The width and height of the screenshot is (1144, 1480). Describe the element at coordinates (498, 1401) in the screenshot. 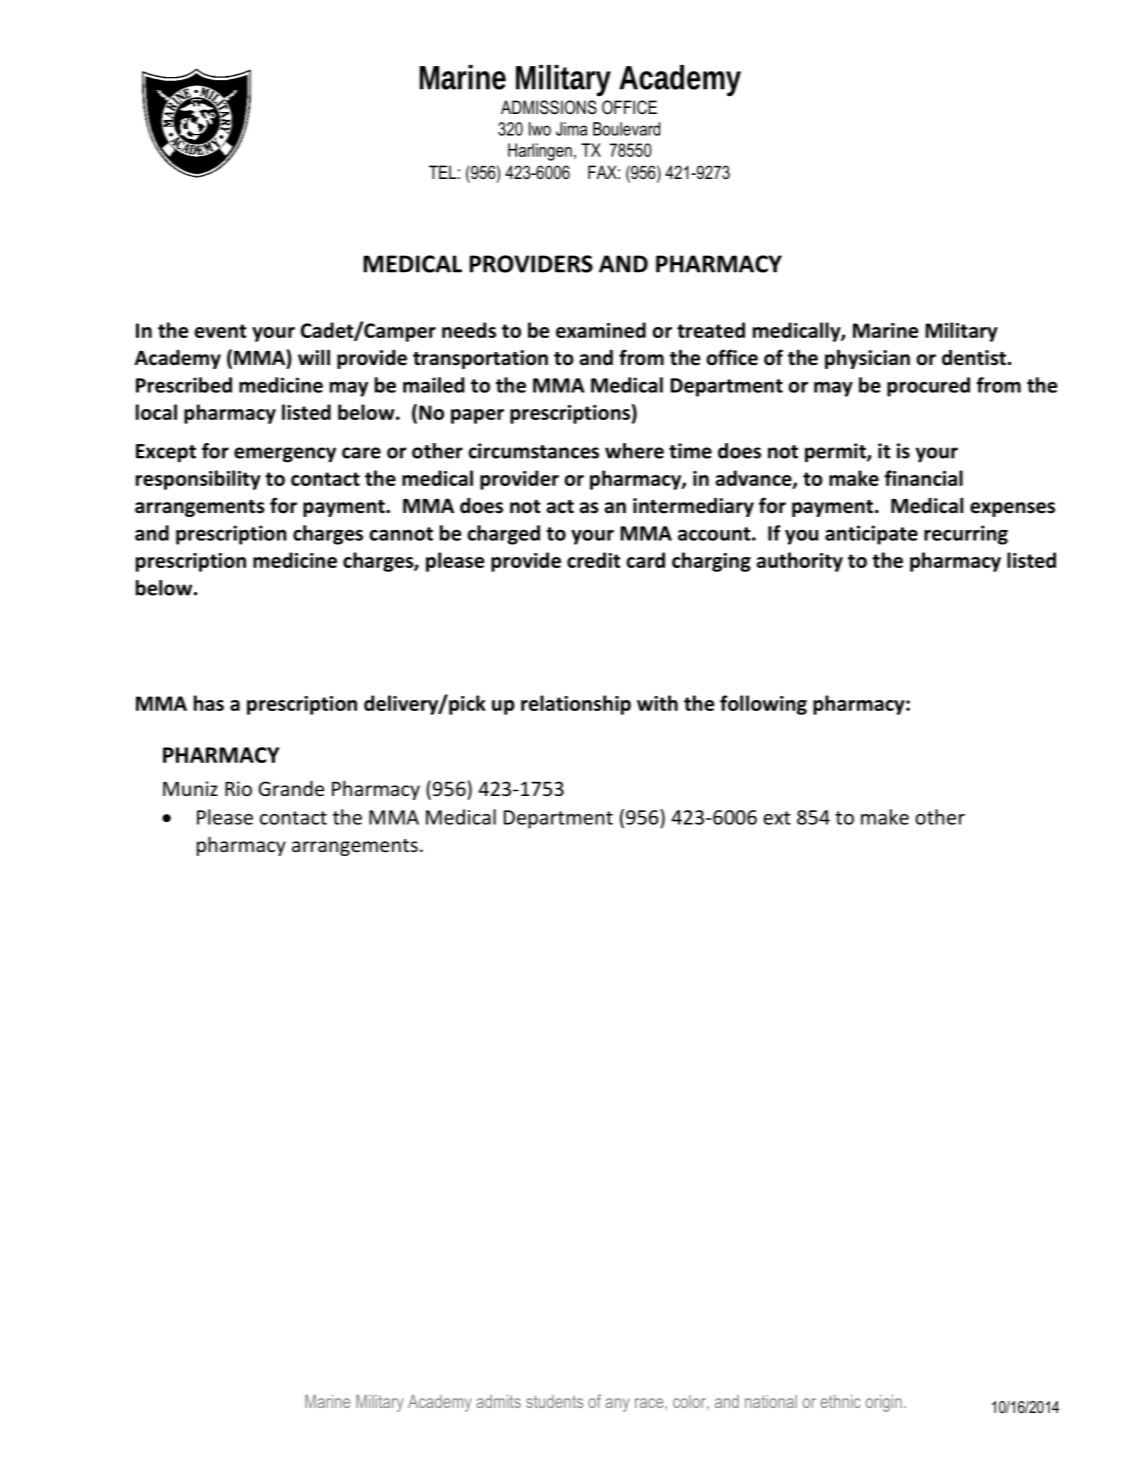

I see `admits` at that location.
